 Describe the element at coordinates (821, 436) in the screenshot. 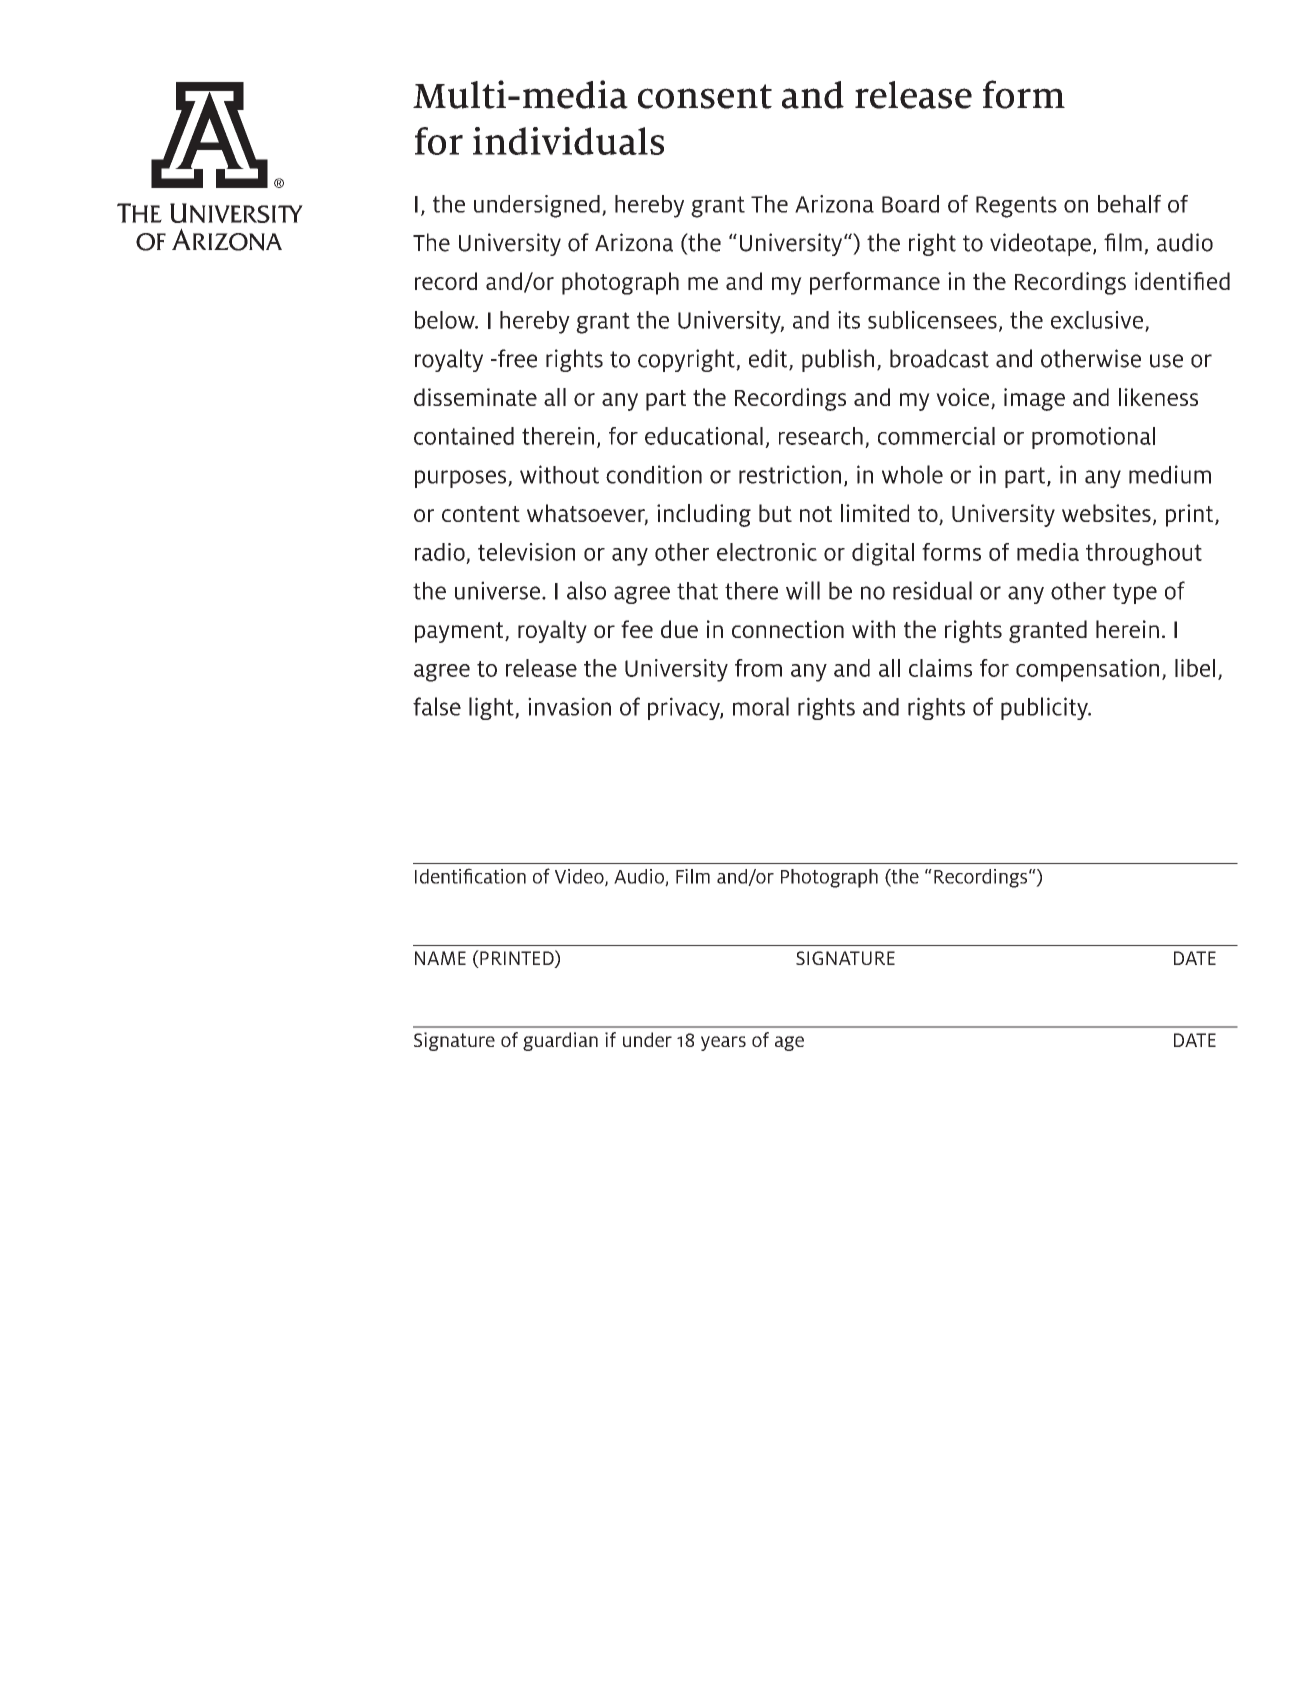

I see `research` at that location.
